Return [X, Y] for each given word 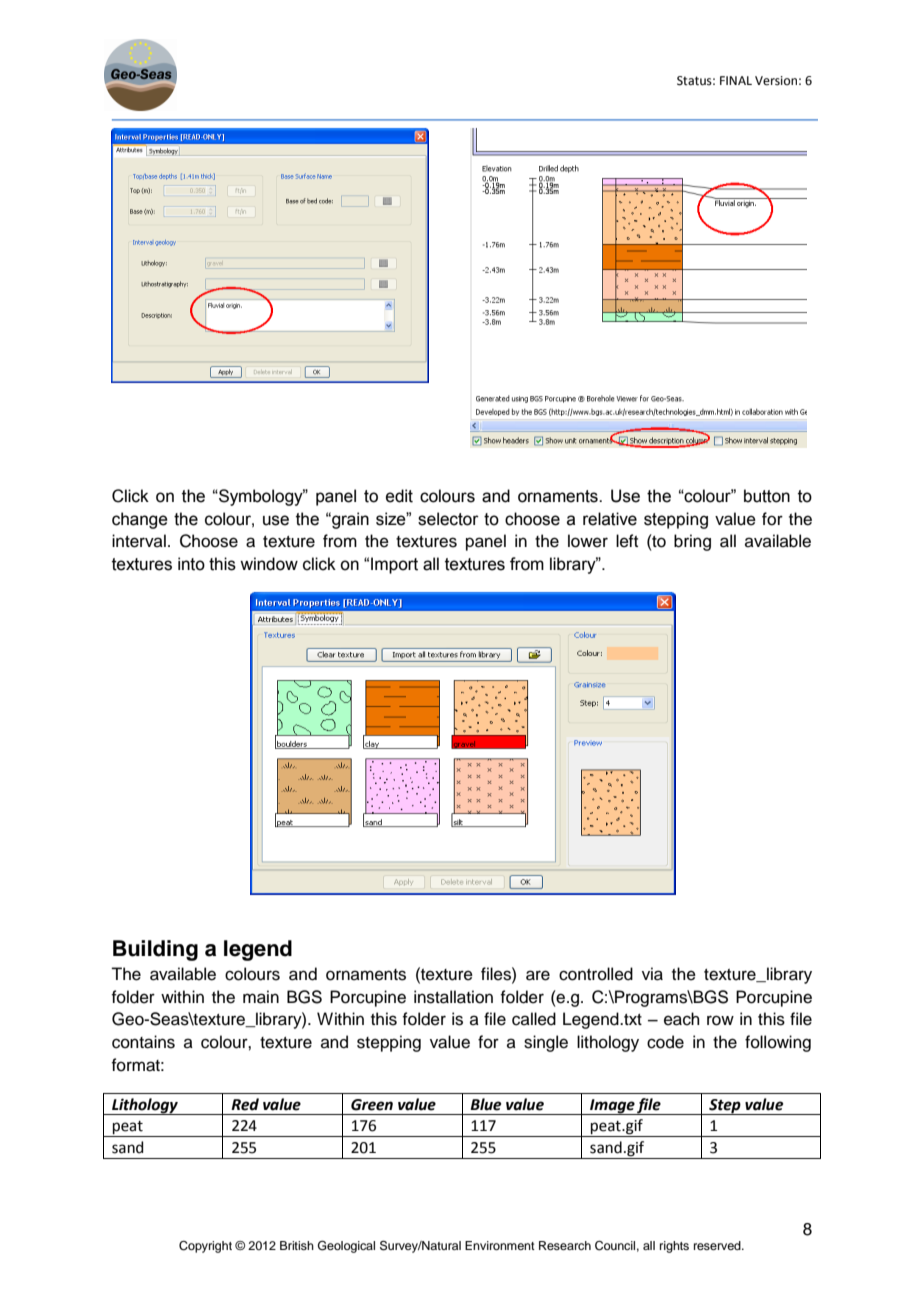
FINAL [736, 80]
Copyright [205, 1247]
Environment [500, 1245]
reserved [718, 1245]
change [140, 520]
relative [610, 519]
